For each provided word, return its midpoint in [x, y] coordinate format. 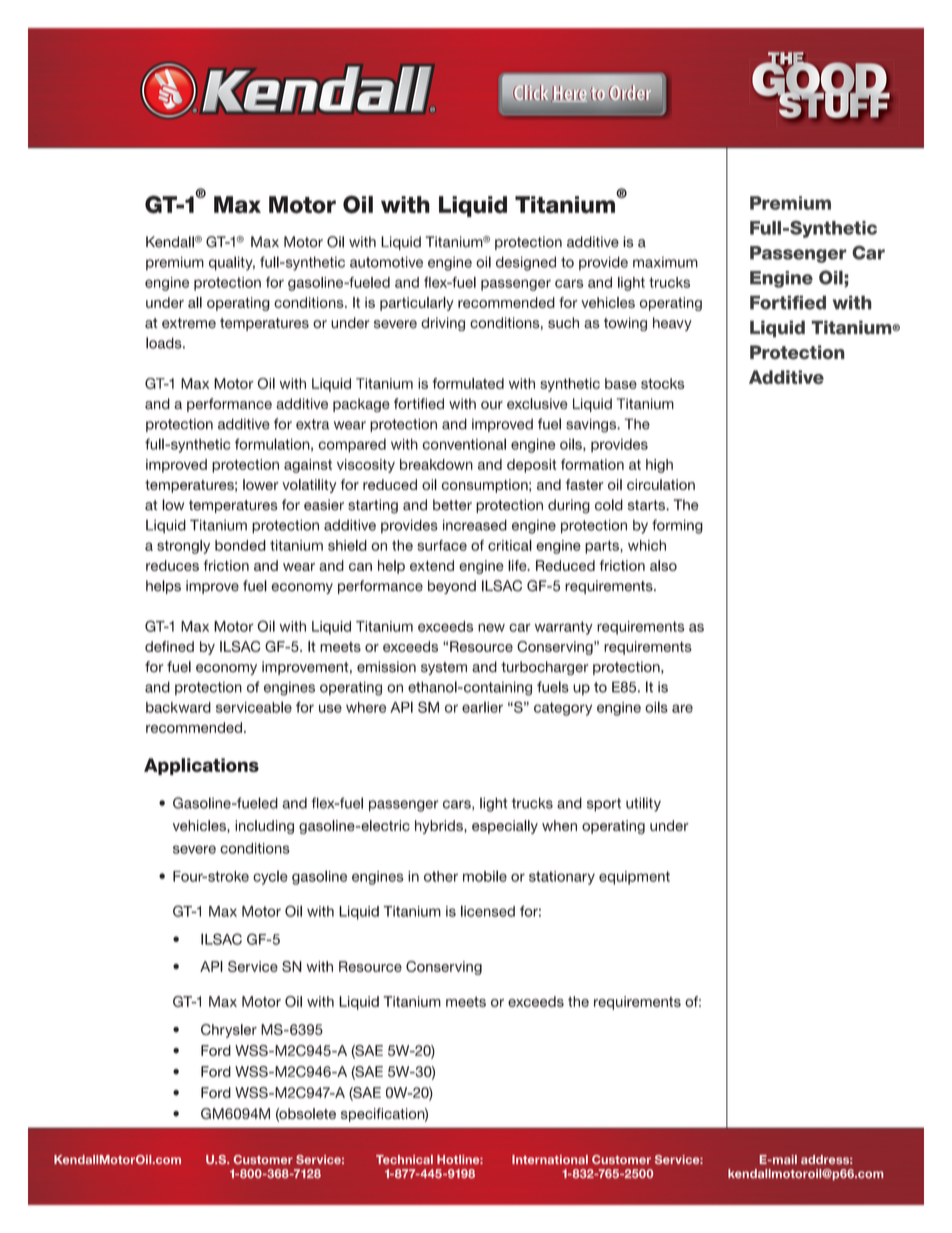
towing [625, 324]
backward [178, 707]
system [444, 668]
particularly [417, 304]
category [563, 709]
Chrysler [229, 1031]
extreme [189, 323]
